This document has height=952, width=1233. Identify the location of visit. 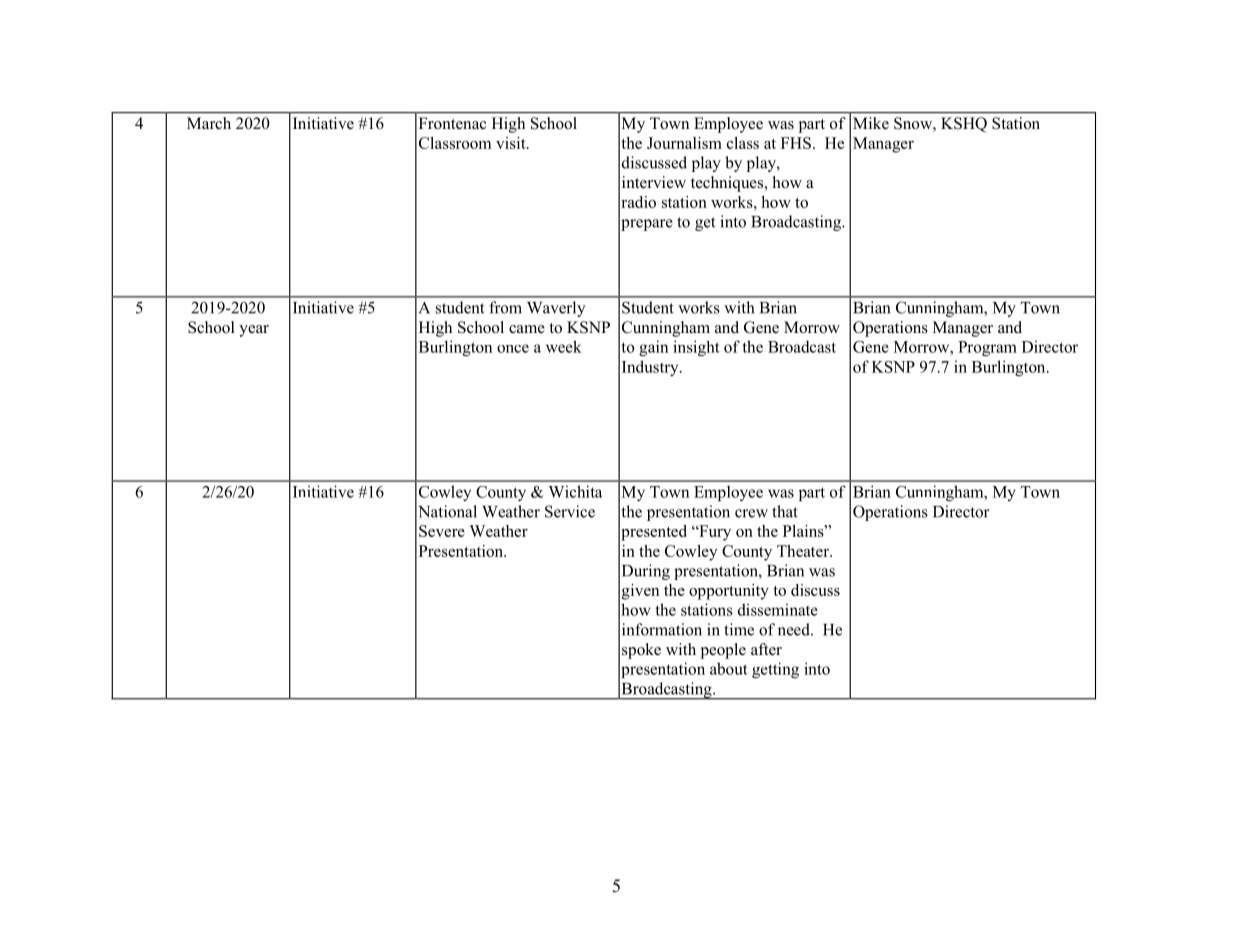
(512, 143).
